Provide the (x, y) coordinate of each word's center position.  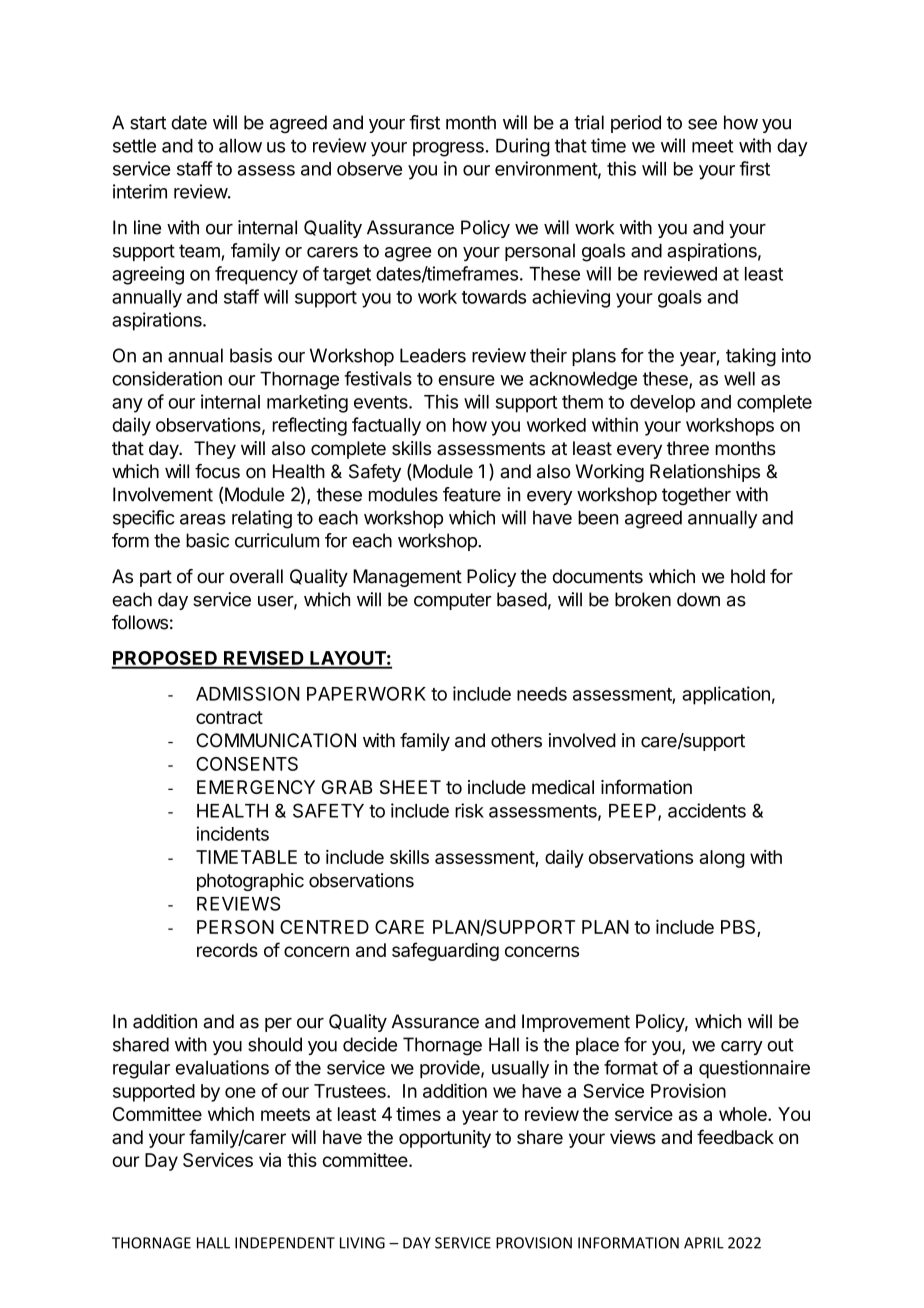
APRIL (704, 1243)
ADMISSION (248, 693)
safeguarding (445, 951)
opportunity (445, 1139)
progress (448, 149)
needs (542, 694)
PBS (739, 928)
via (270, 1160)
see (702, 124)
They (215, 450)
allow (240, 145)
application (726, 695)
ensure (466, 380)
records (227, 950)
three (688, 448)
